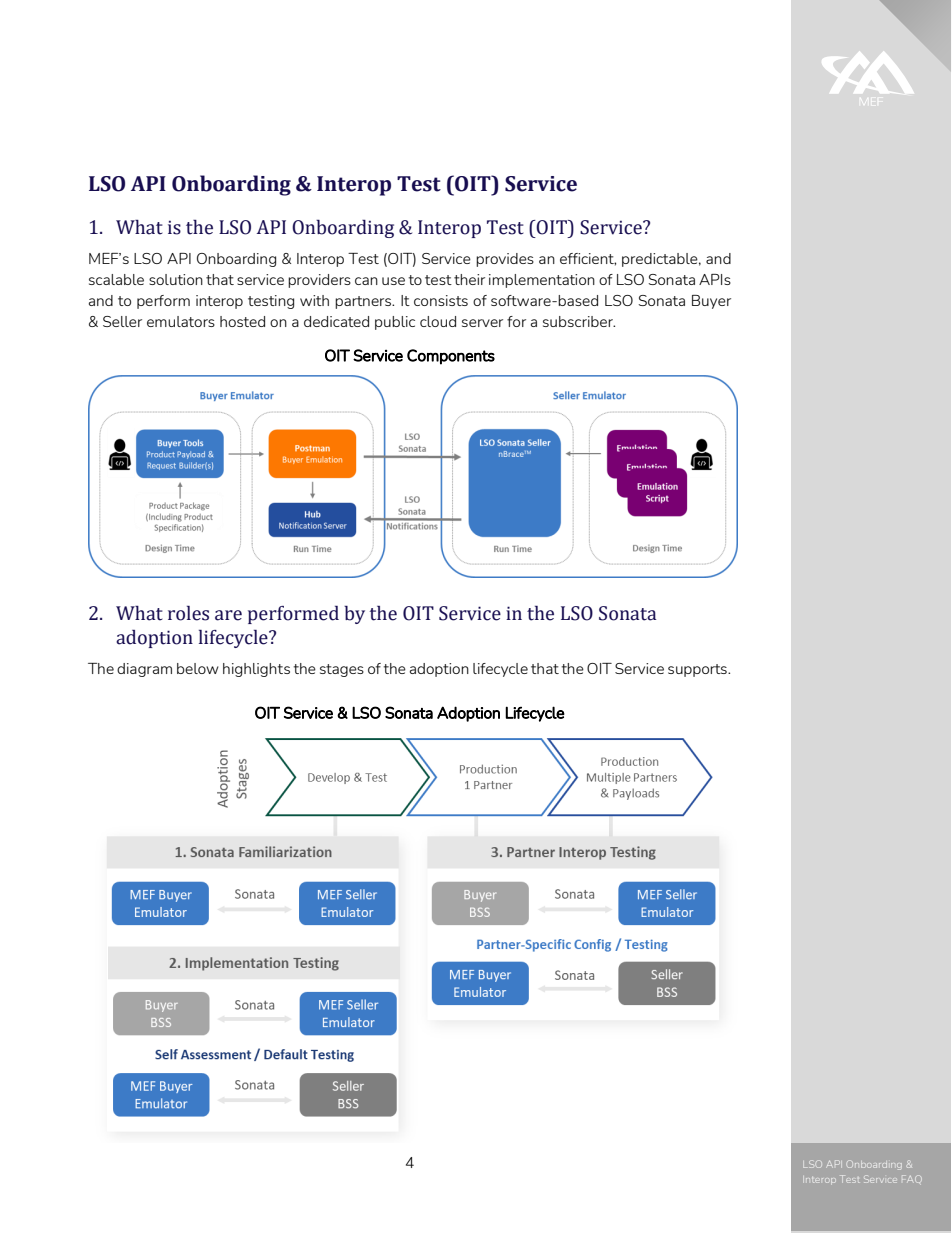 Image resolution: width=952 pixels, height=1233 pixels. What do you see at coordinates (144, 670) in the document?
I see `diagram` at bounding box center [144, 670].
